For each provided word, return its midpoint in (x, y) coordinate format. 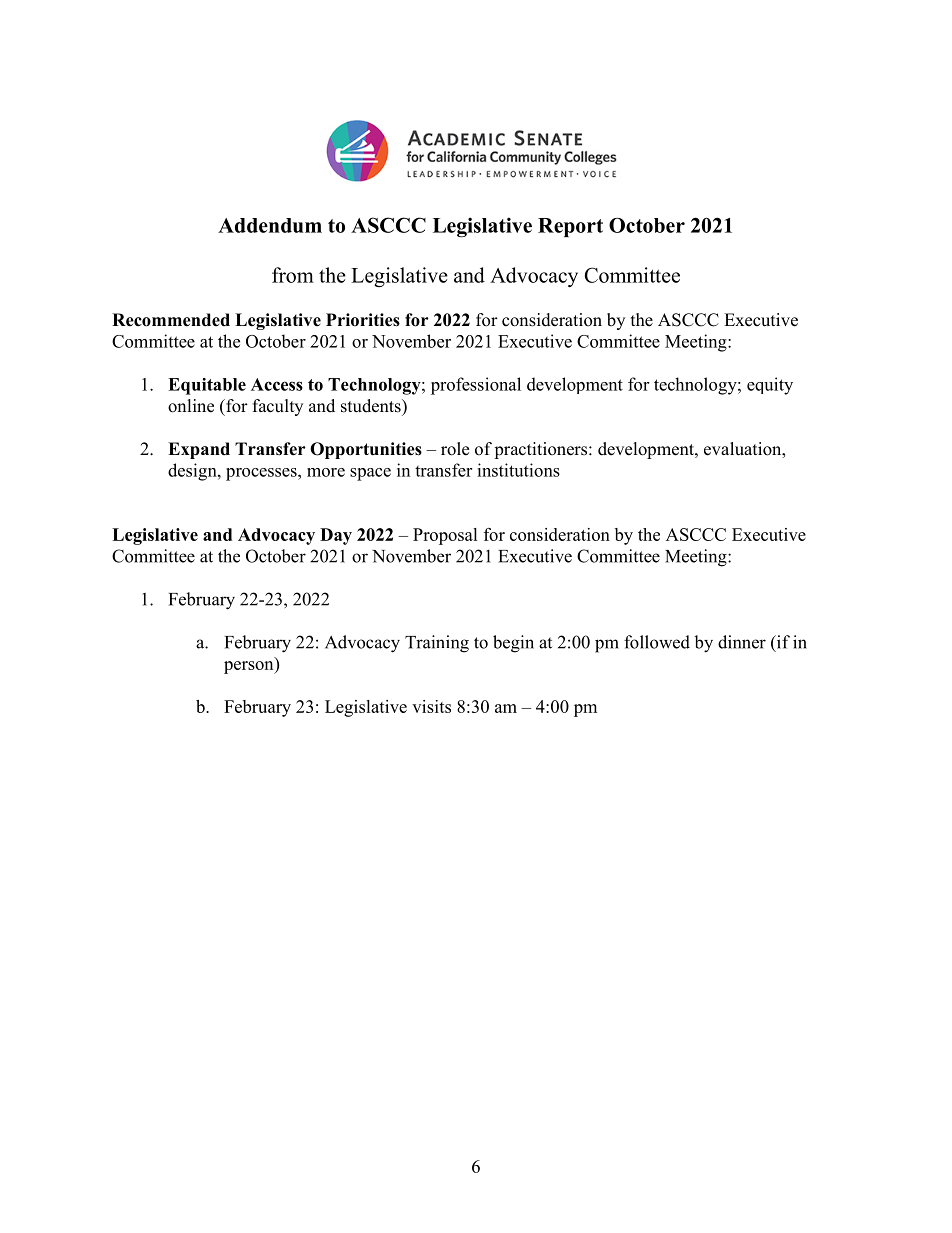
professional (476, 386)
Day (336, 536)
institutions (518, 470)
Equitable (207, 386)
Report (570, 227)
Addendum (270, 225)
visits (431, 706)
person (250, 667)
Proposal (445, 536)
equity (770, 386)
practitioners (542, 450)
